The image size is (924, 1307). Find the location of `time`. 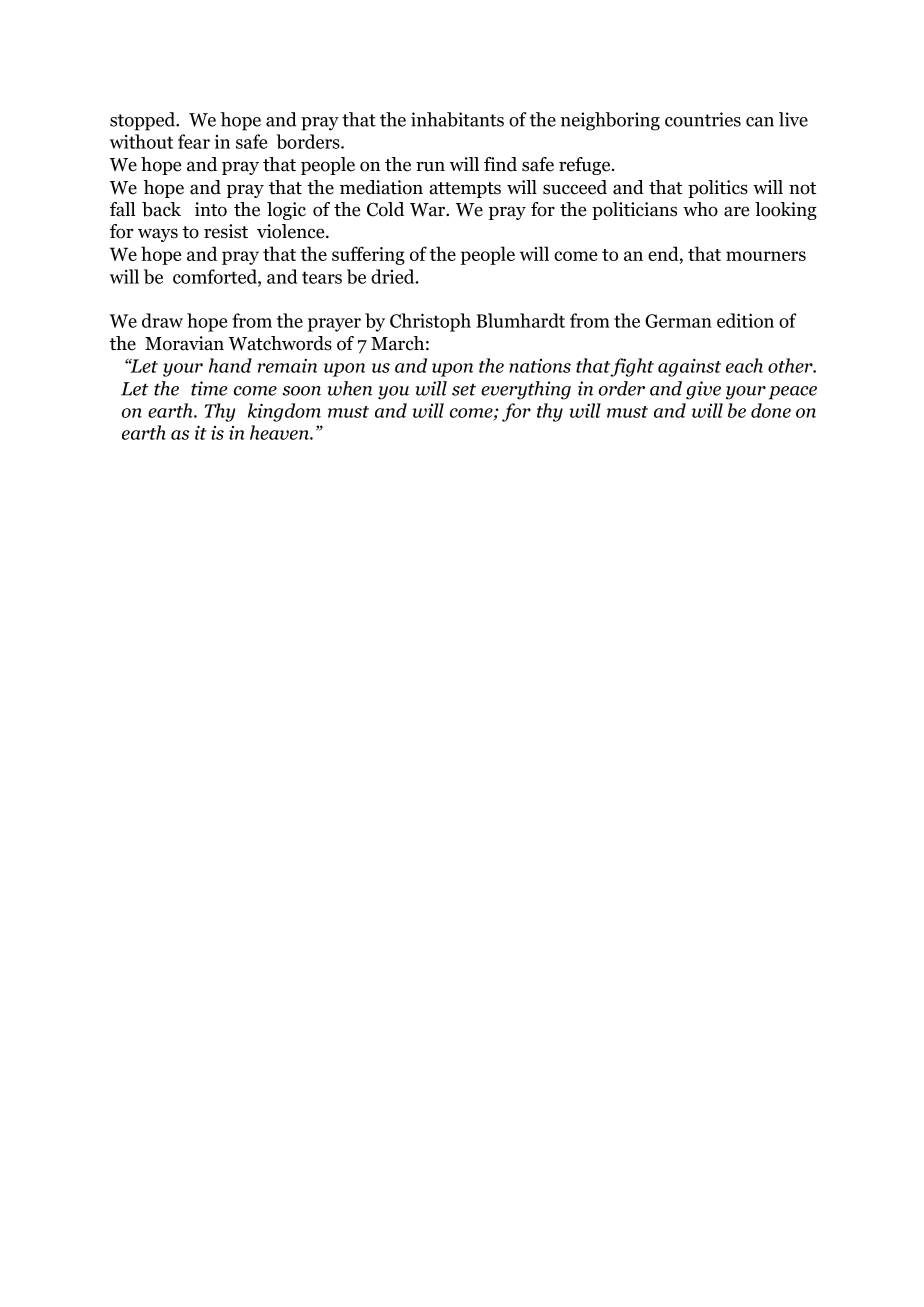

time is located at coordinates (209, 388).
